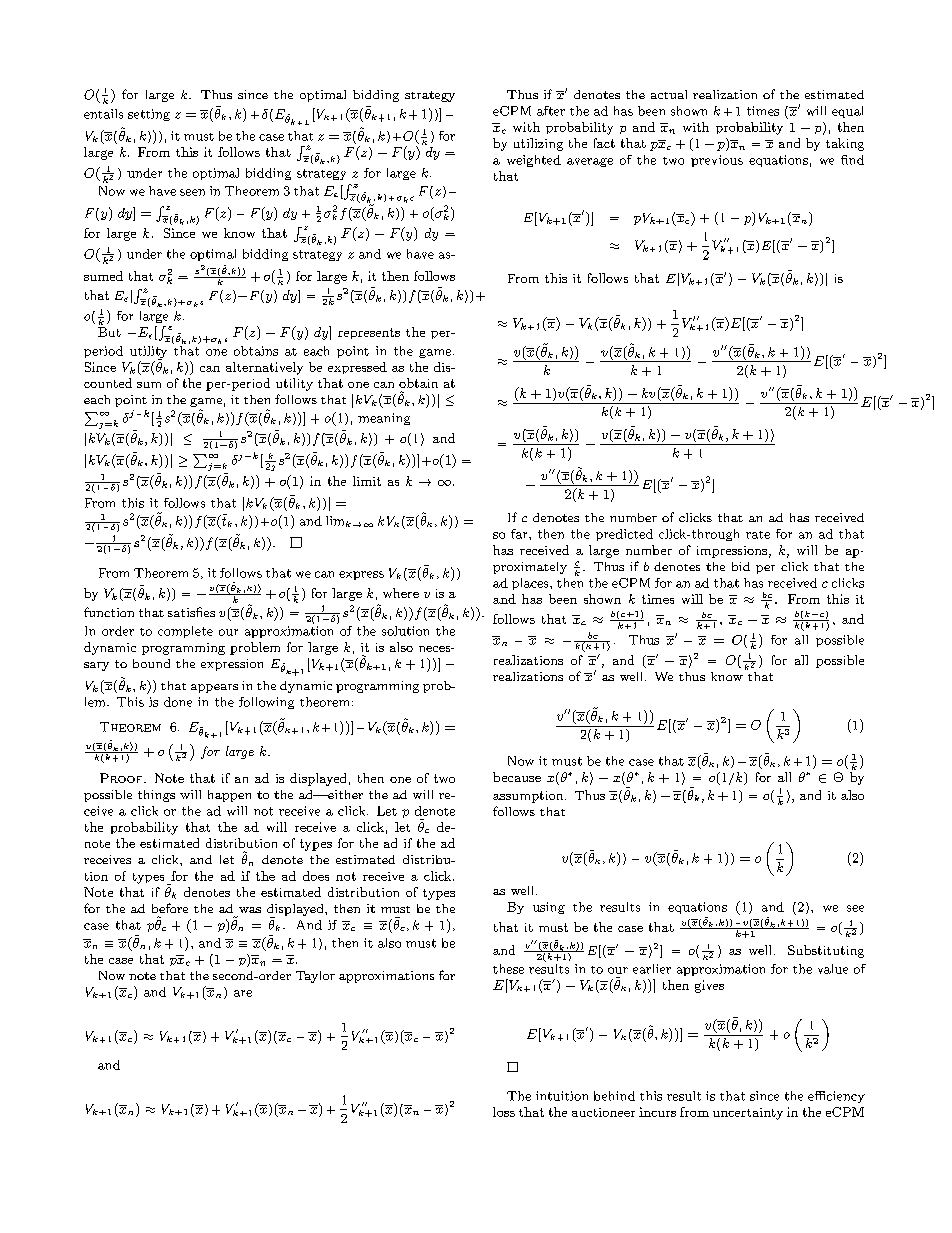 This page has height=1233, width=952. I want to click on setting, so click(149, 115).
